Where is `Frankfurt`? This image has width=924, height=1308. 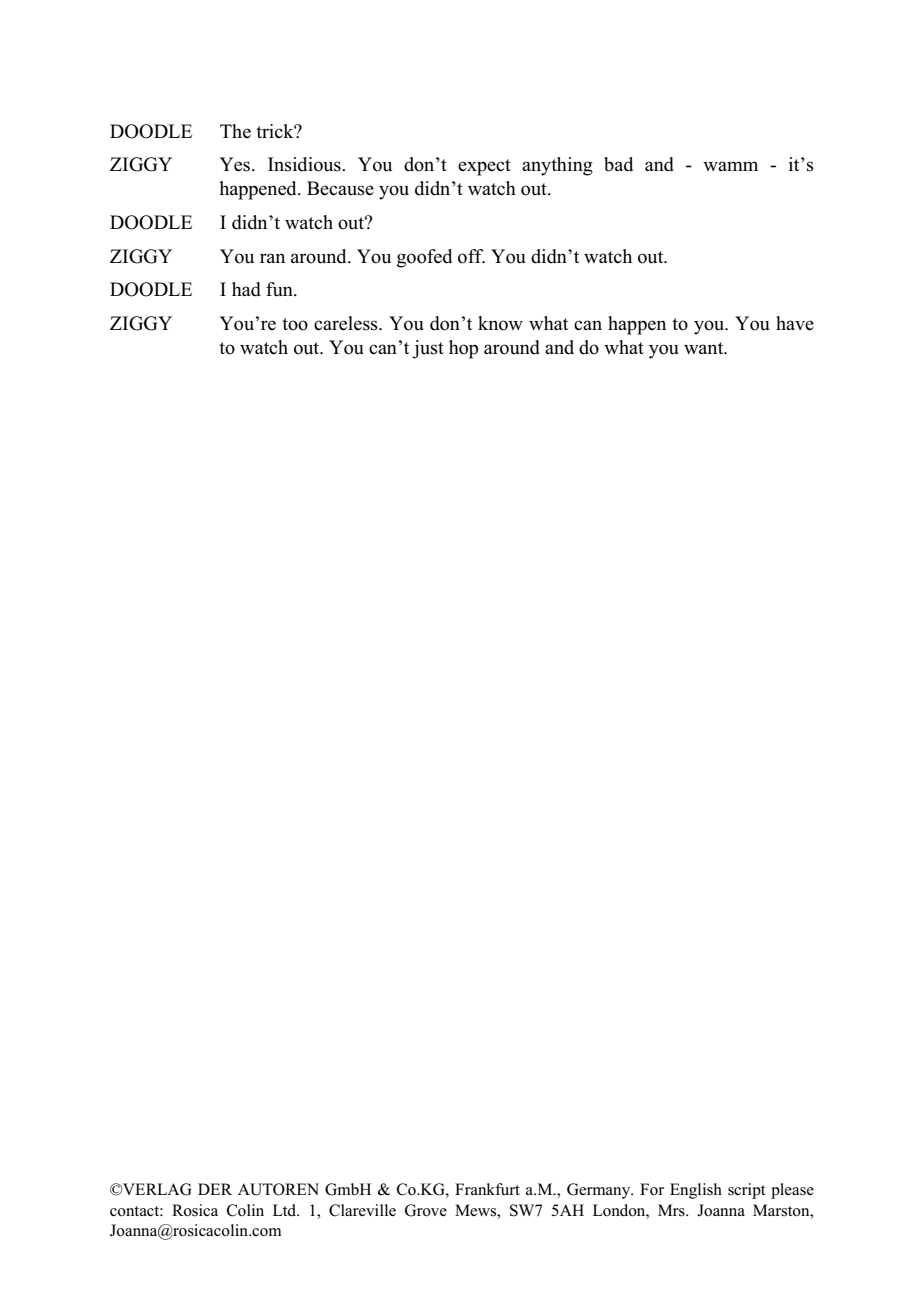 Frankfurt is located at coordinates (487, 1189).
